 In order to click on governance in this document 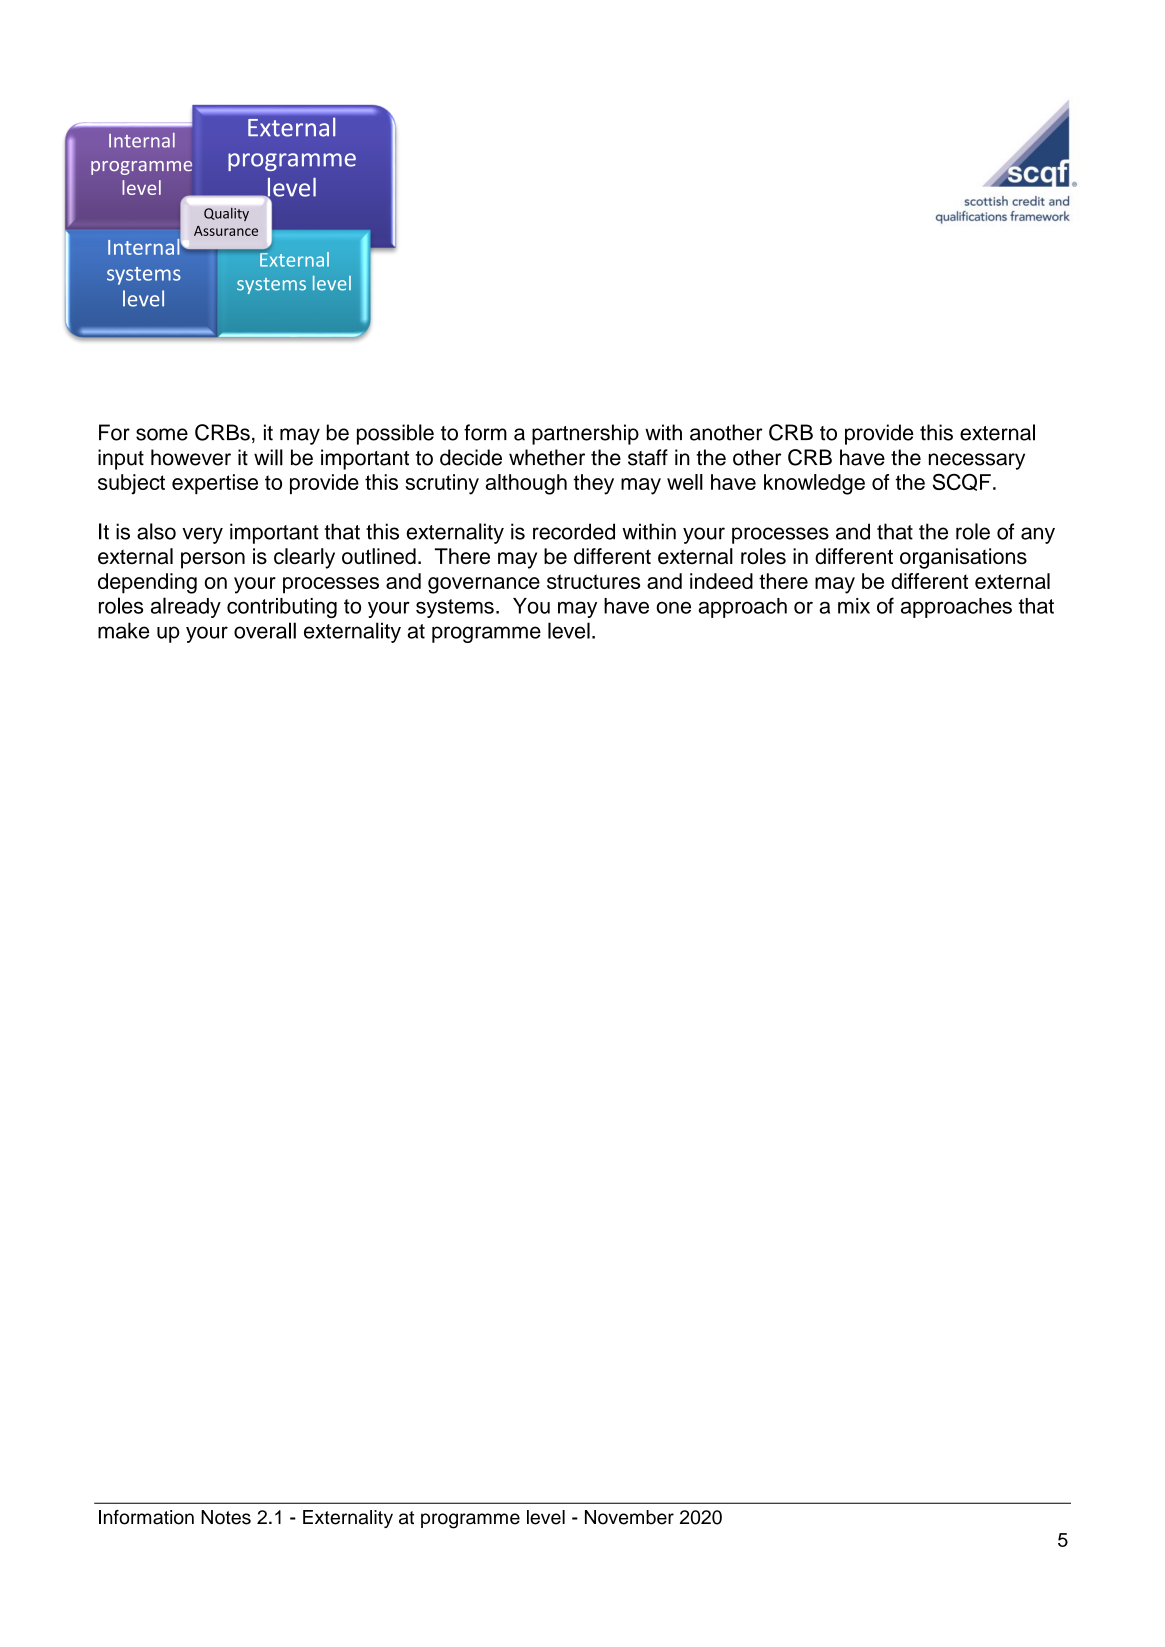, I will do `click(484, 585)`.
